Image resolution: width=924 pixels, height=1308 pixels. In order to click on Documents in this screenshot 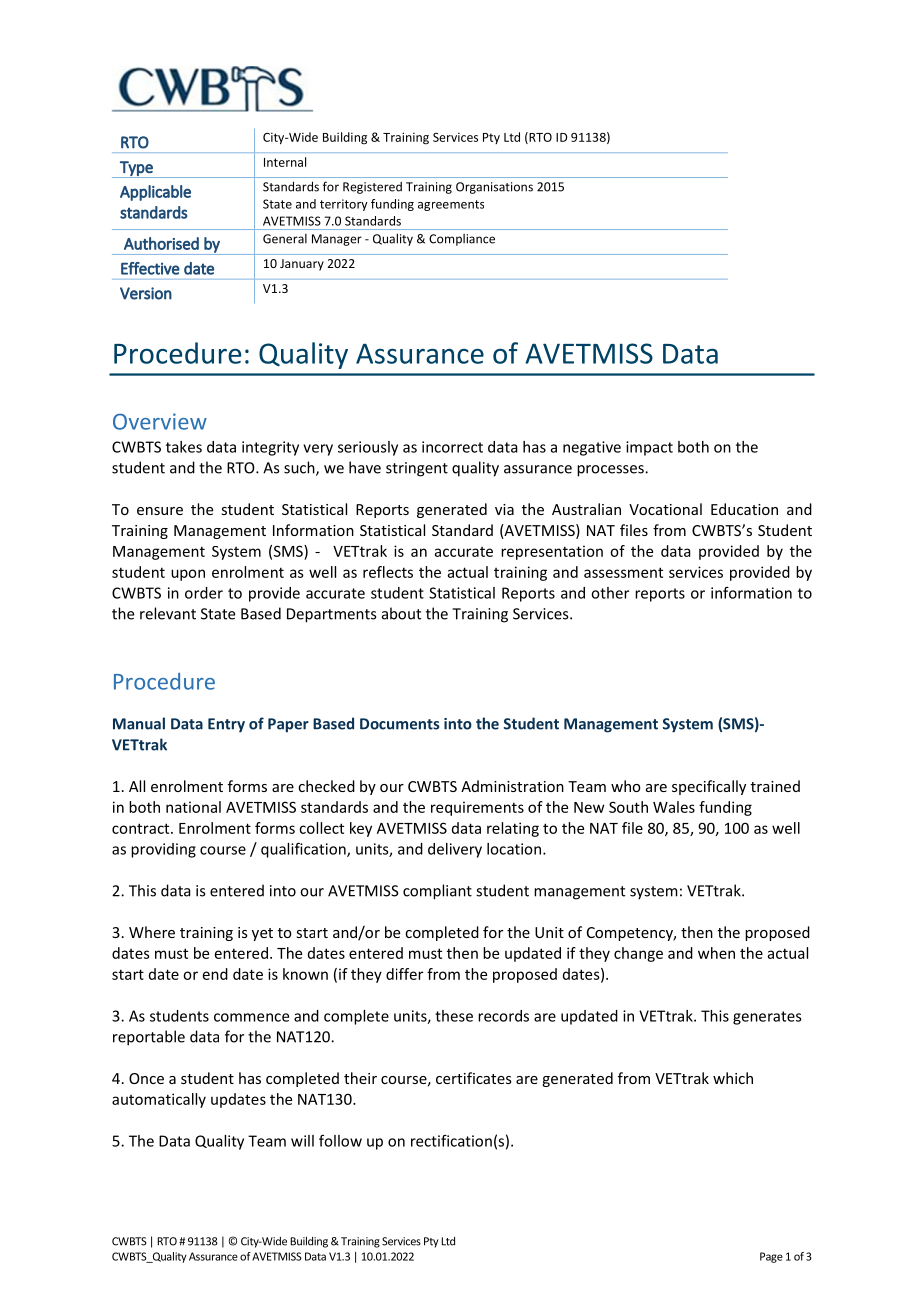, I will do `click(400, 724)`.
